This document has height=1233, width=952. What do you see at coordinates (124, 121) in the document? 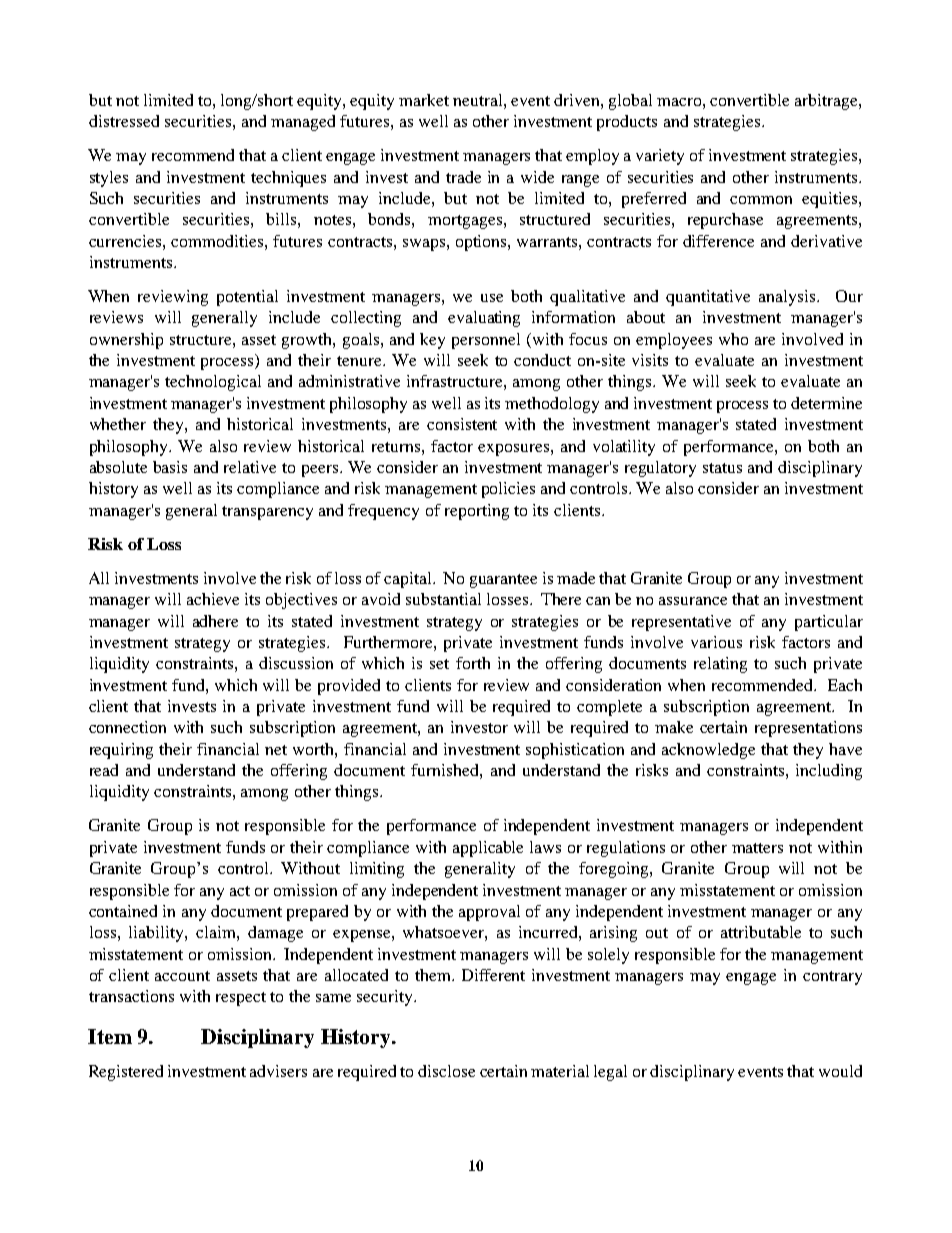
I see `distressed` at bounding box center [124, 121].
